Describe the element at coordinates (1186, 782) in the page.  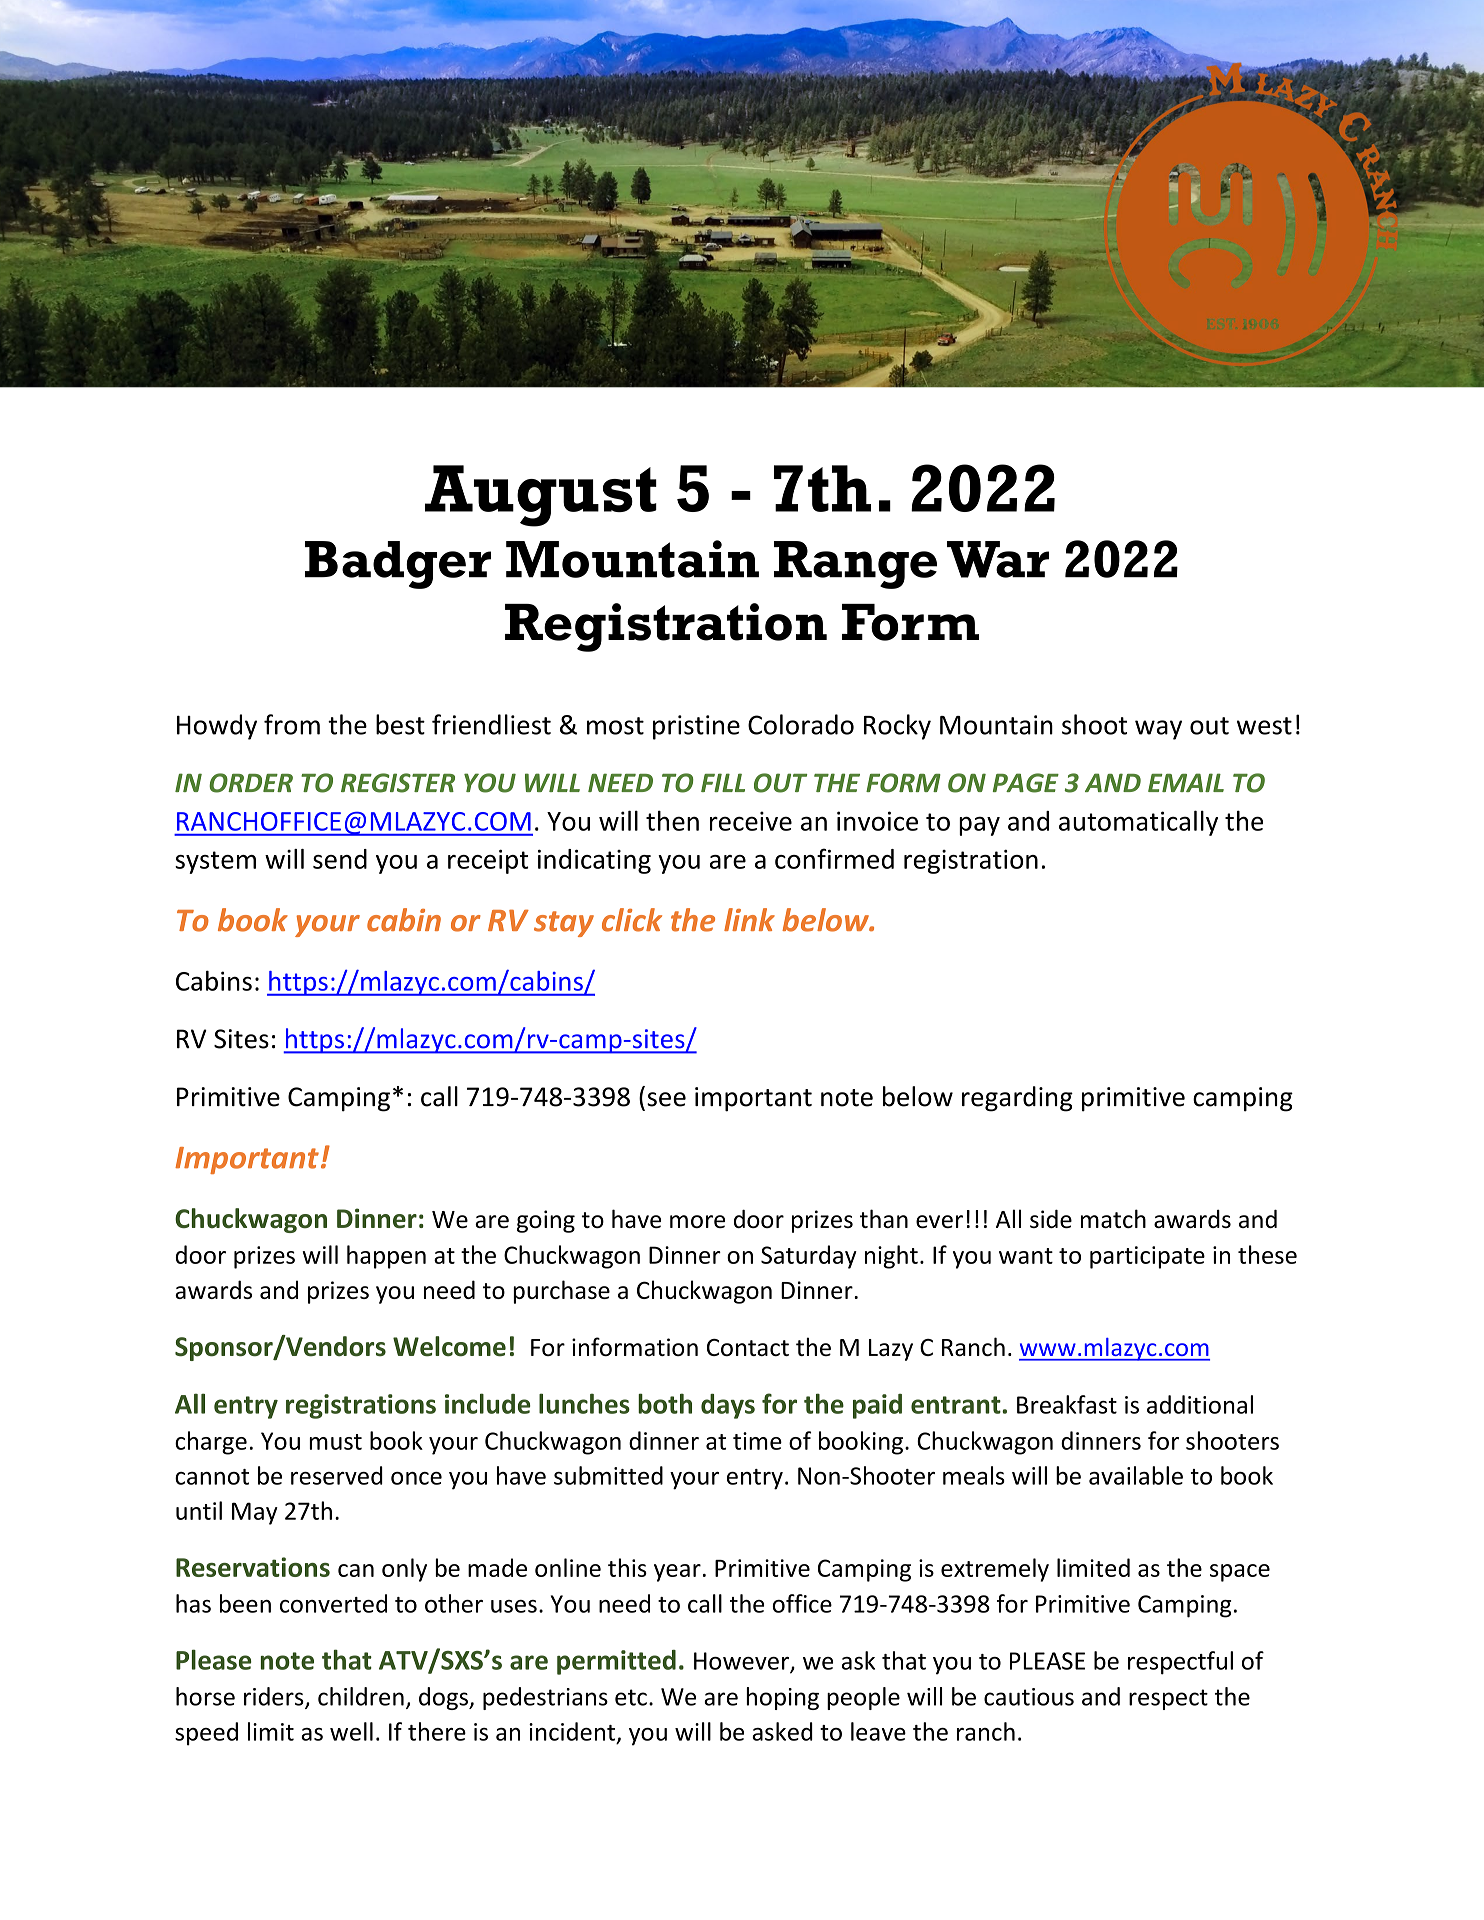
I see `EMAIL` at that location.
